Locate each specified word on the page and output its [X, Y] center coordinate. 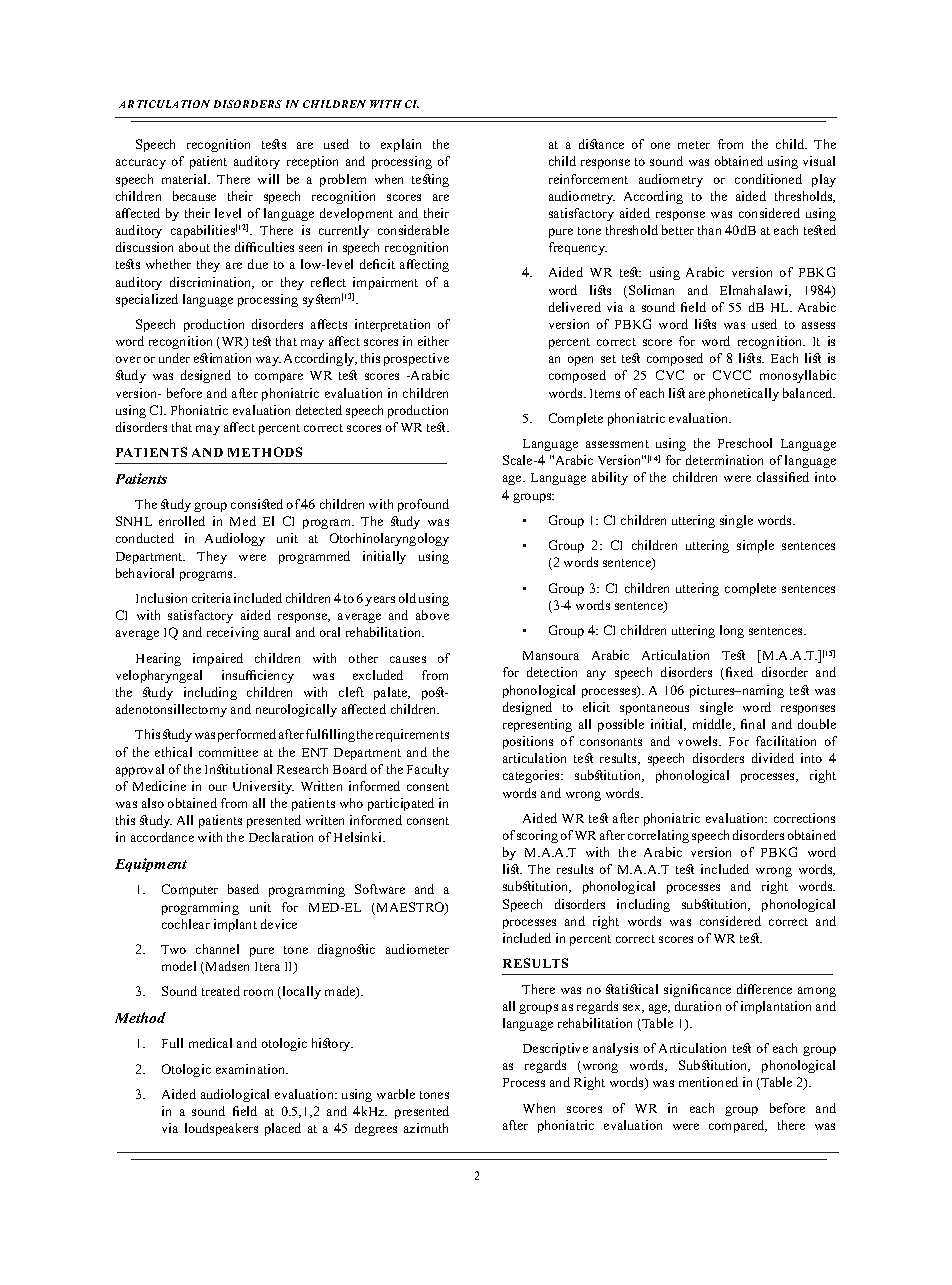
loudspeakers [221, 1129]
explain [401, 145]
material [186, 179]
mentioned [708, 1082]
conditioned [768, 179]
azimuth [426, 1128]
